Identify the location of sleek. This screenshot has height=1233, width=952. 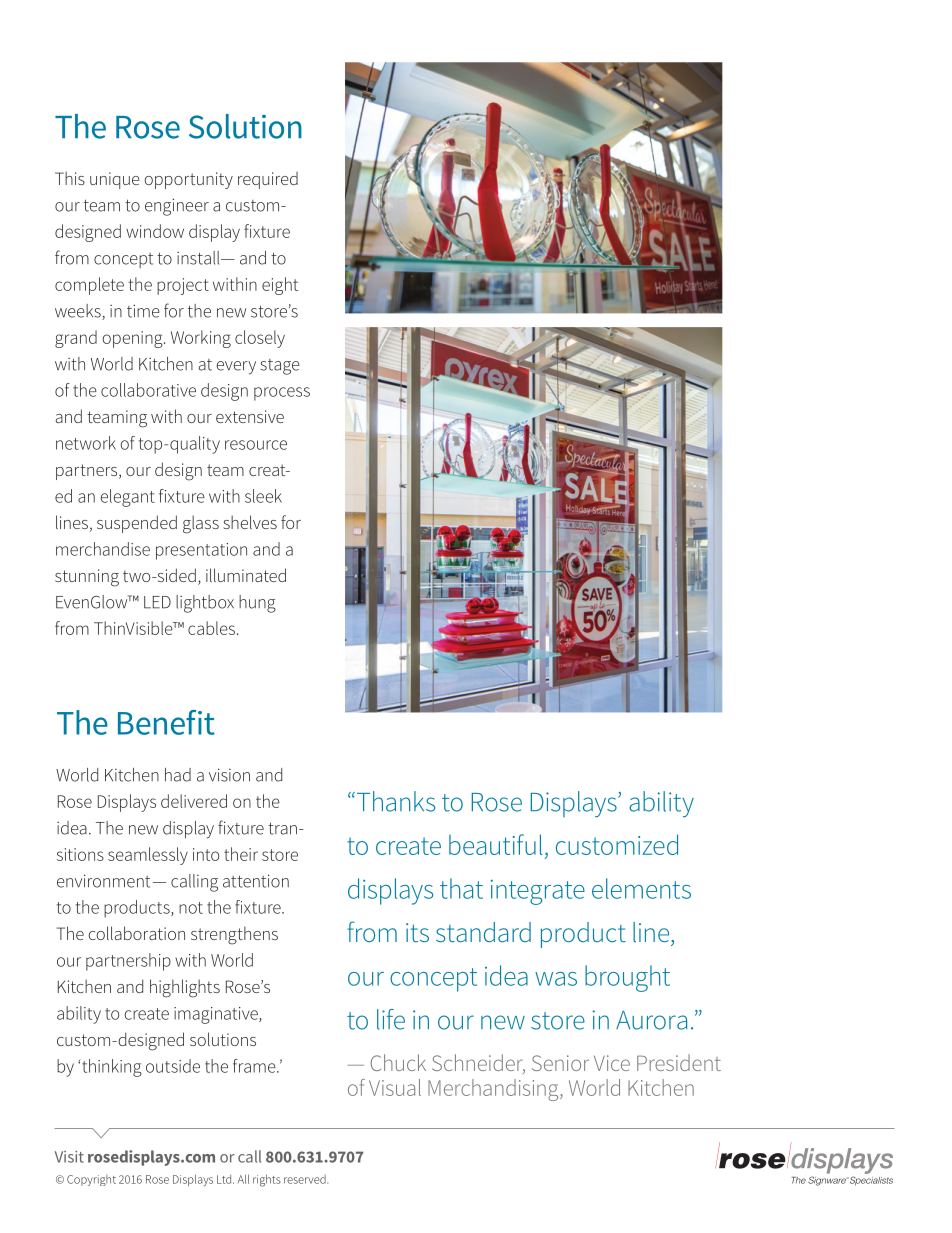
(263, 496).
